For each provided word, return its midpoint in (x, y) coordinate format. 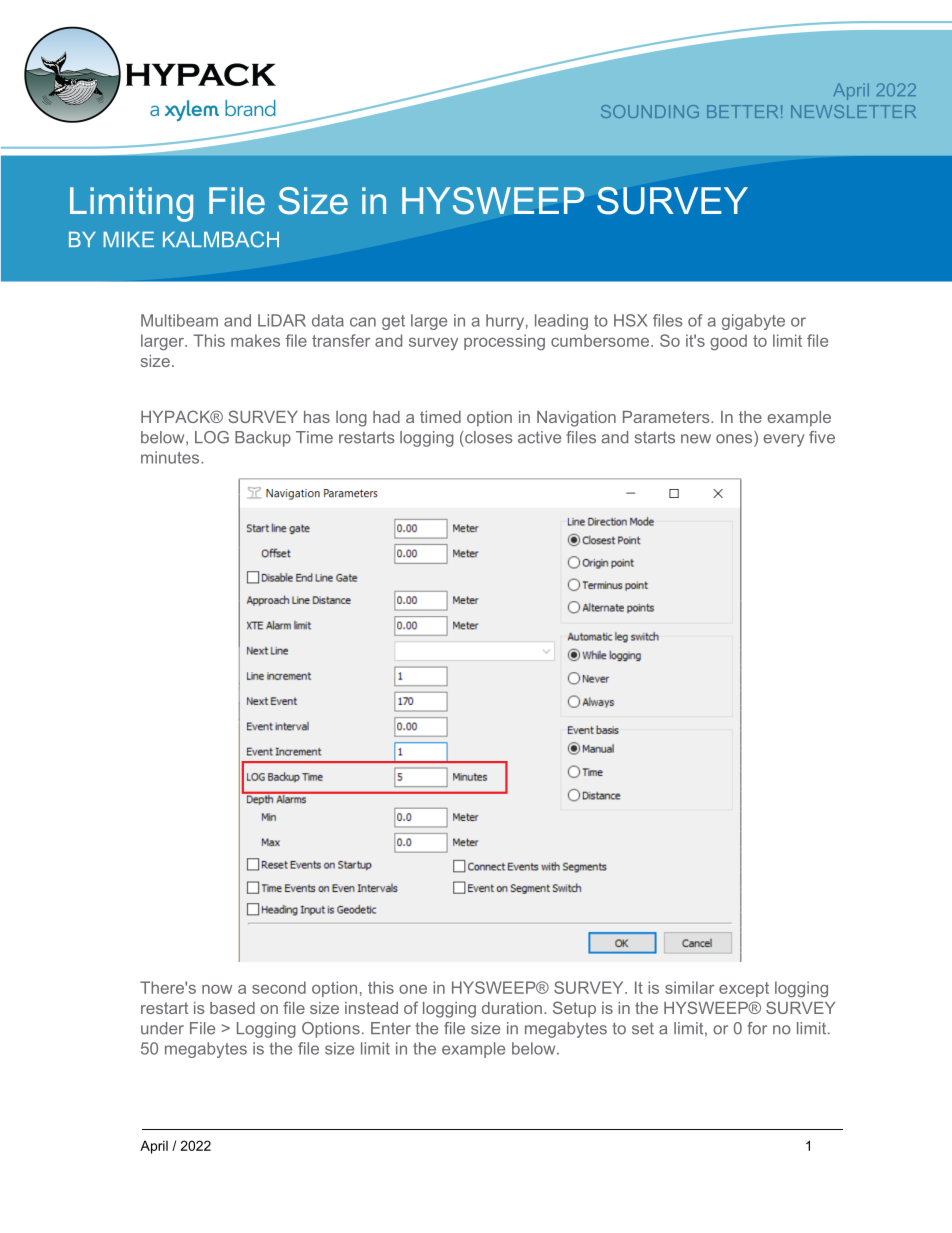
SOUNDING (650, 111)
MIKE (129, 239)
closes (488, 437)
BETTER (742, 111)
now (217, 989)
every (784, 440)
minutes (171, 457)
